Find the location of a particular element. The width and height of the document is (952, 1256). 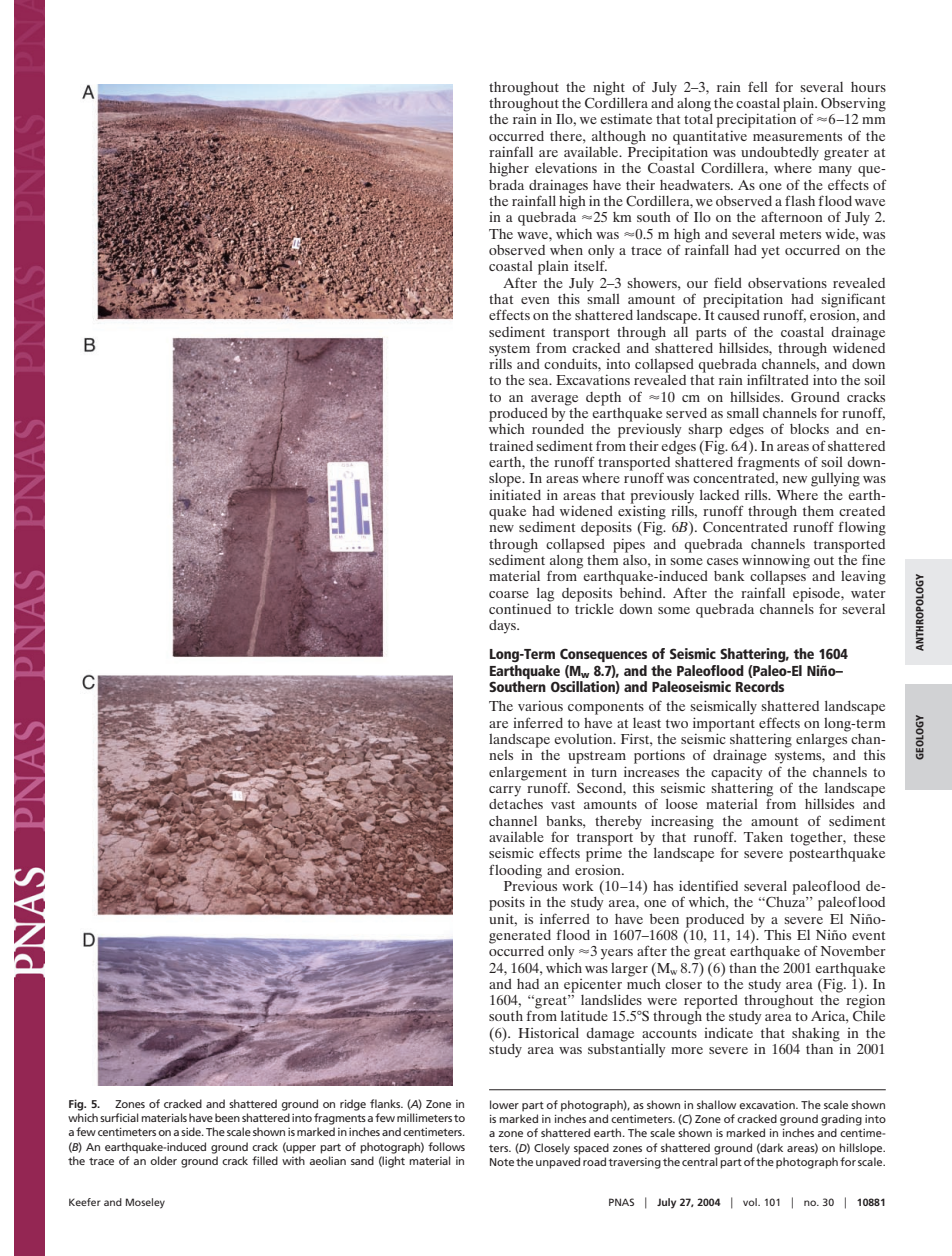

days is located at coordinates (503, 627).
